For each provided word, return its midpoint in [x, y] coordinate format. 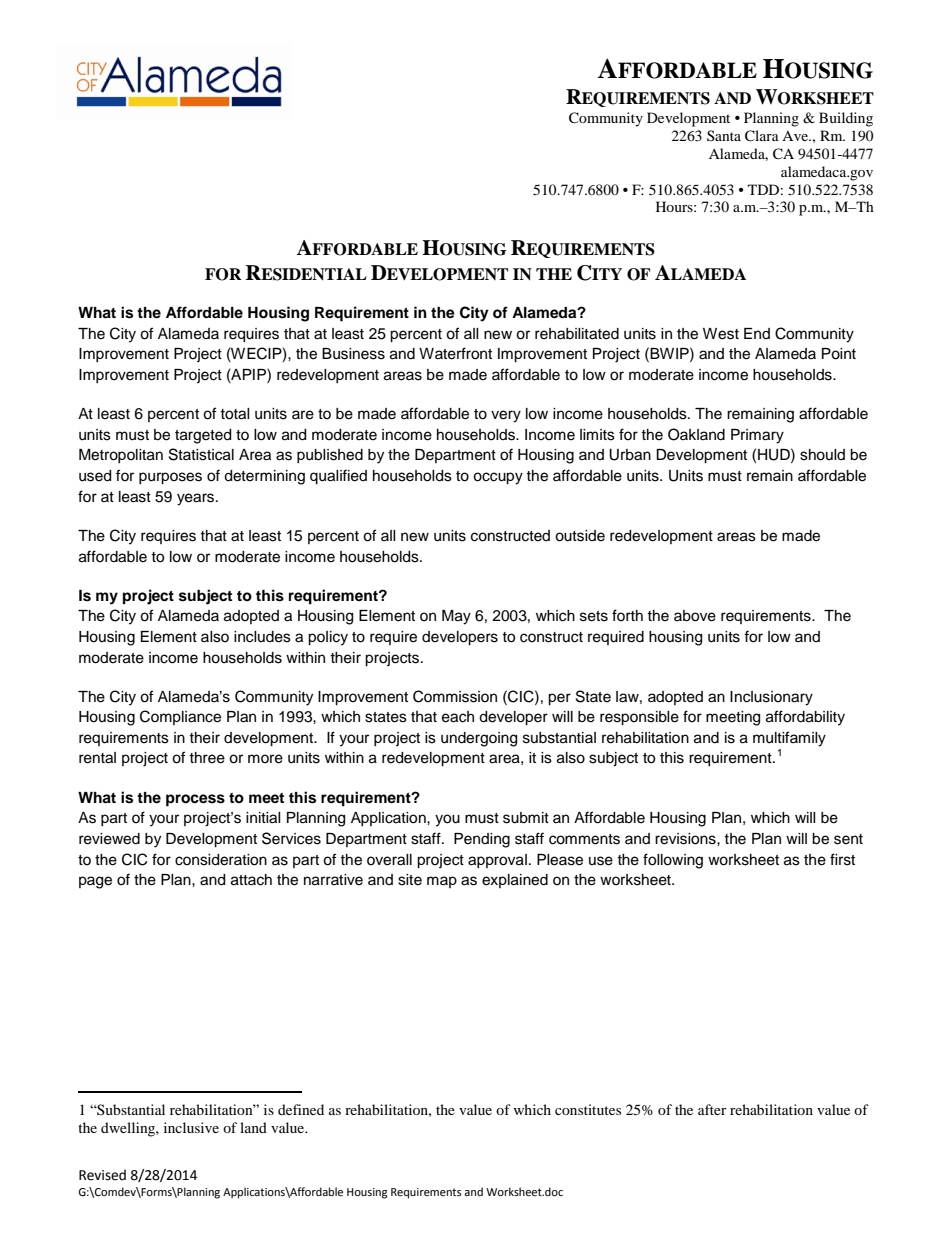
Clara [762, 136]
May [456, 617]
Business [353, 354]
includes [262, 637]
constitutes [588, 1109]
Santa [724, 135]
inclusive [191, 1127]
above [695, 616]
